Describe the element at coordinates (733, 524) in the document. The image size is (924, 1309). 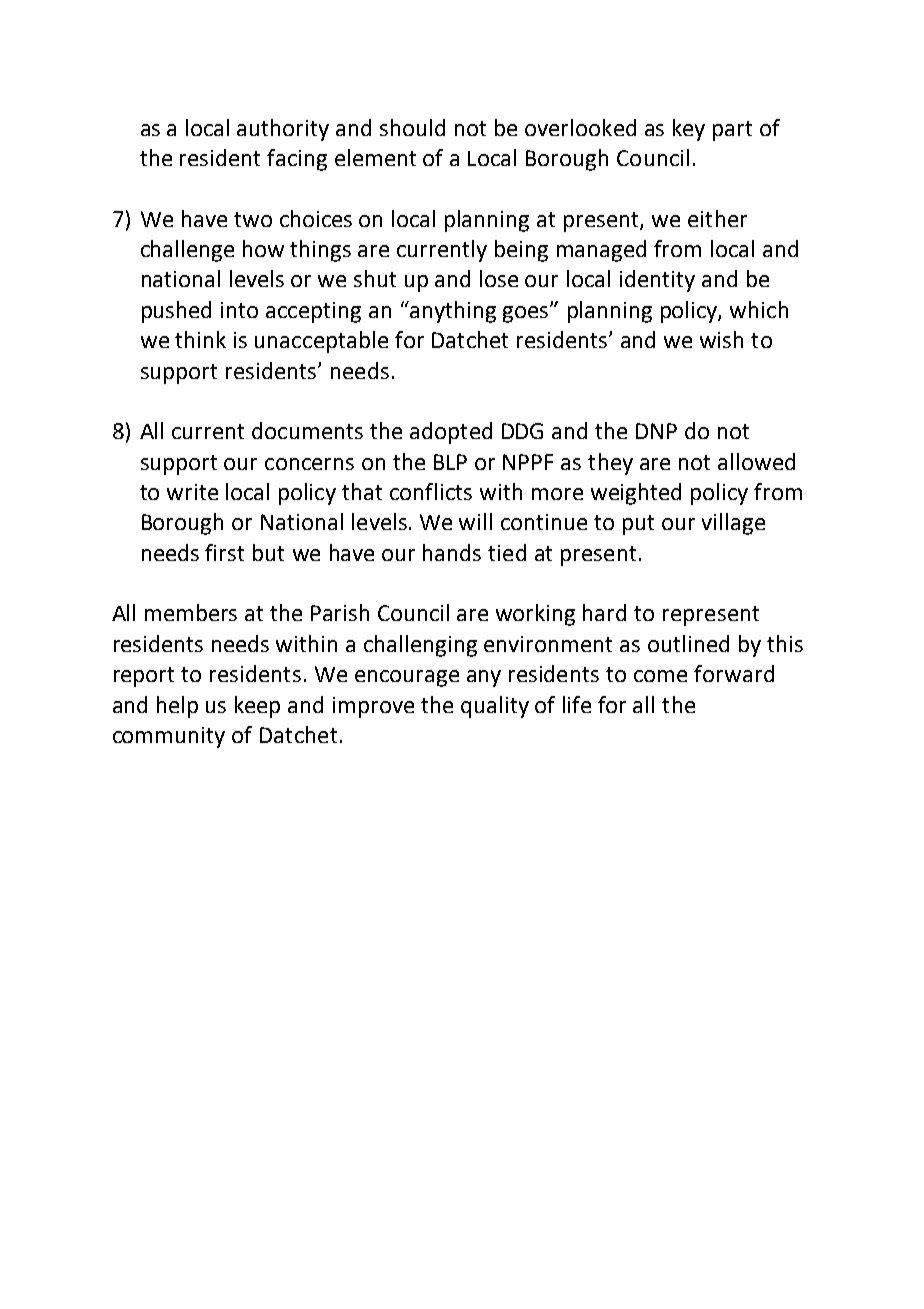
I see `village` at that location.
